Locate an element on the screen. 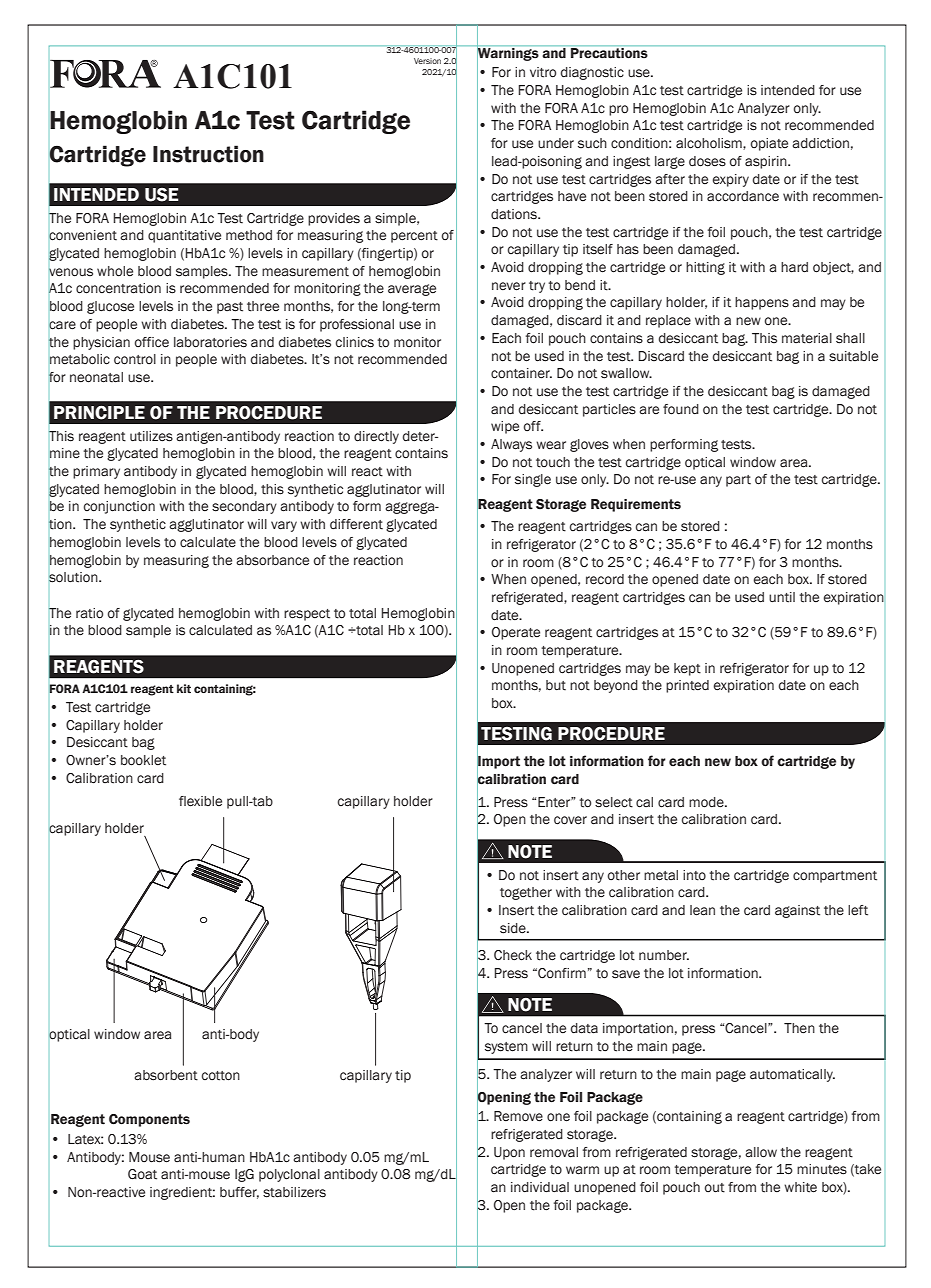 The height and width of the screenshot is (1288, 931). Goat is located at coordinates (142, 1174).
